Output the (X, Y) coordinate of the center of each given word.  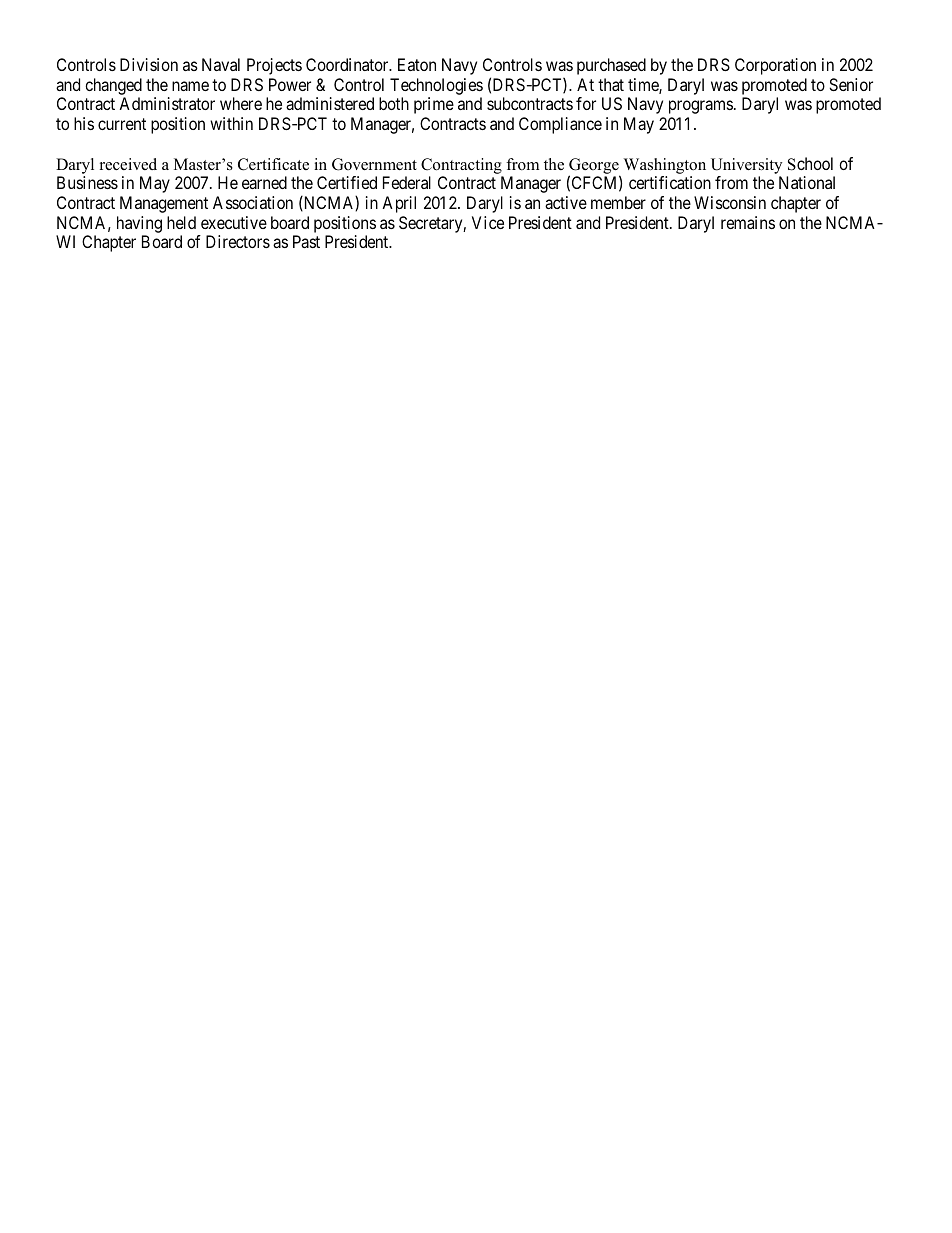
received (128, 164)
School (810, 164)
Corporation (775, 66)
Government (374, 164)
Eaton (417, 64)
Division (149, 64)
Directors (238, 241)
